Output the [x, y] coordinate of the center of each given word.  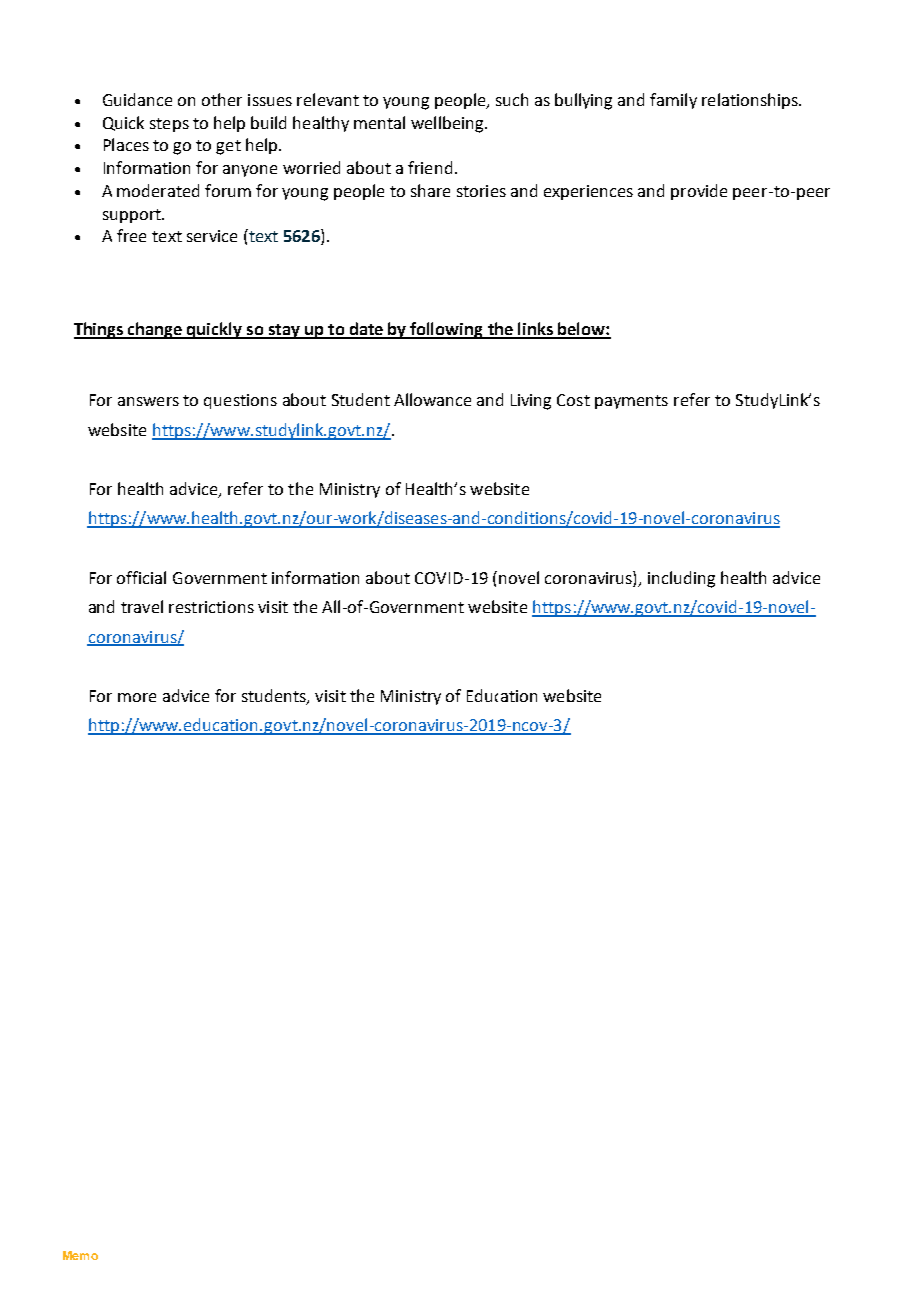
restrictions [211, 607]
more [137, 697]
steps [169, 125]
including [681, 579]
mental [379, 122]
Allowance [432, 399]
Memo [80, 1255]
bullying [583, 101]
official [141, 577]
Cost [573, 400]
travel [142, 606]
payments [631, 402]
